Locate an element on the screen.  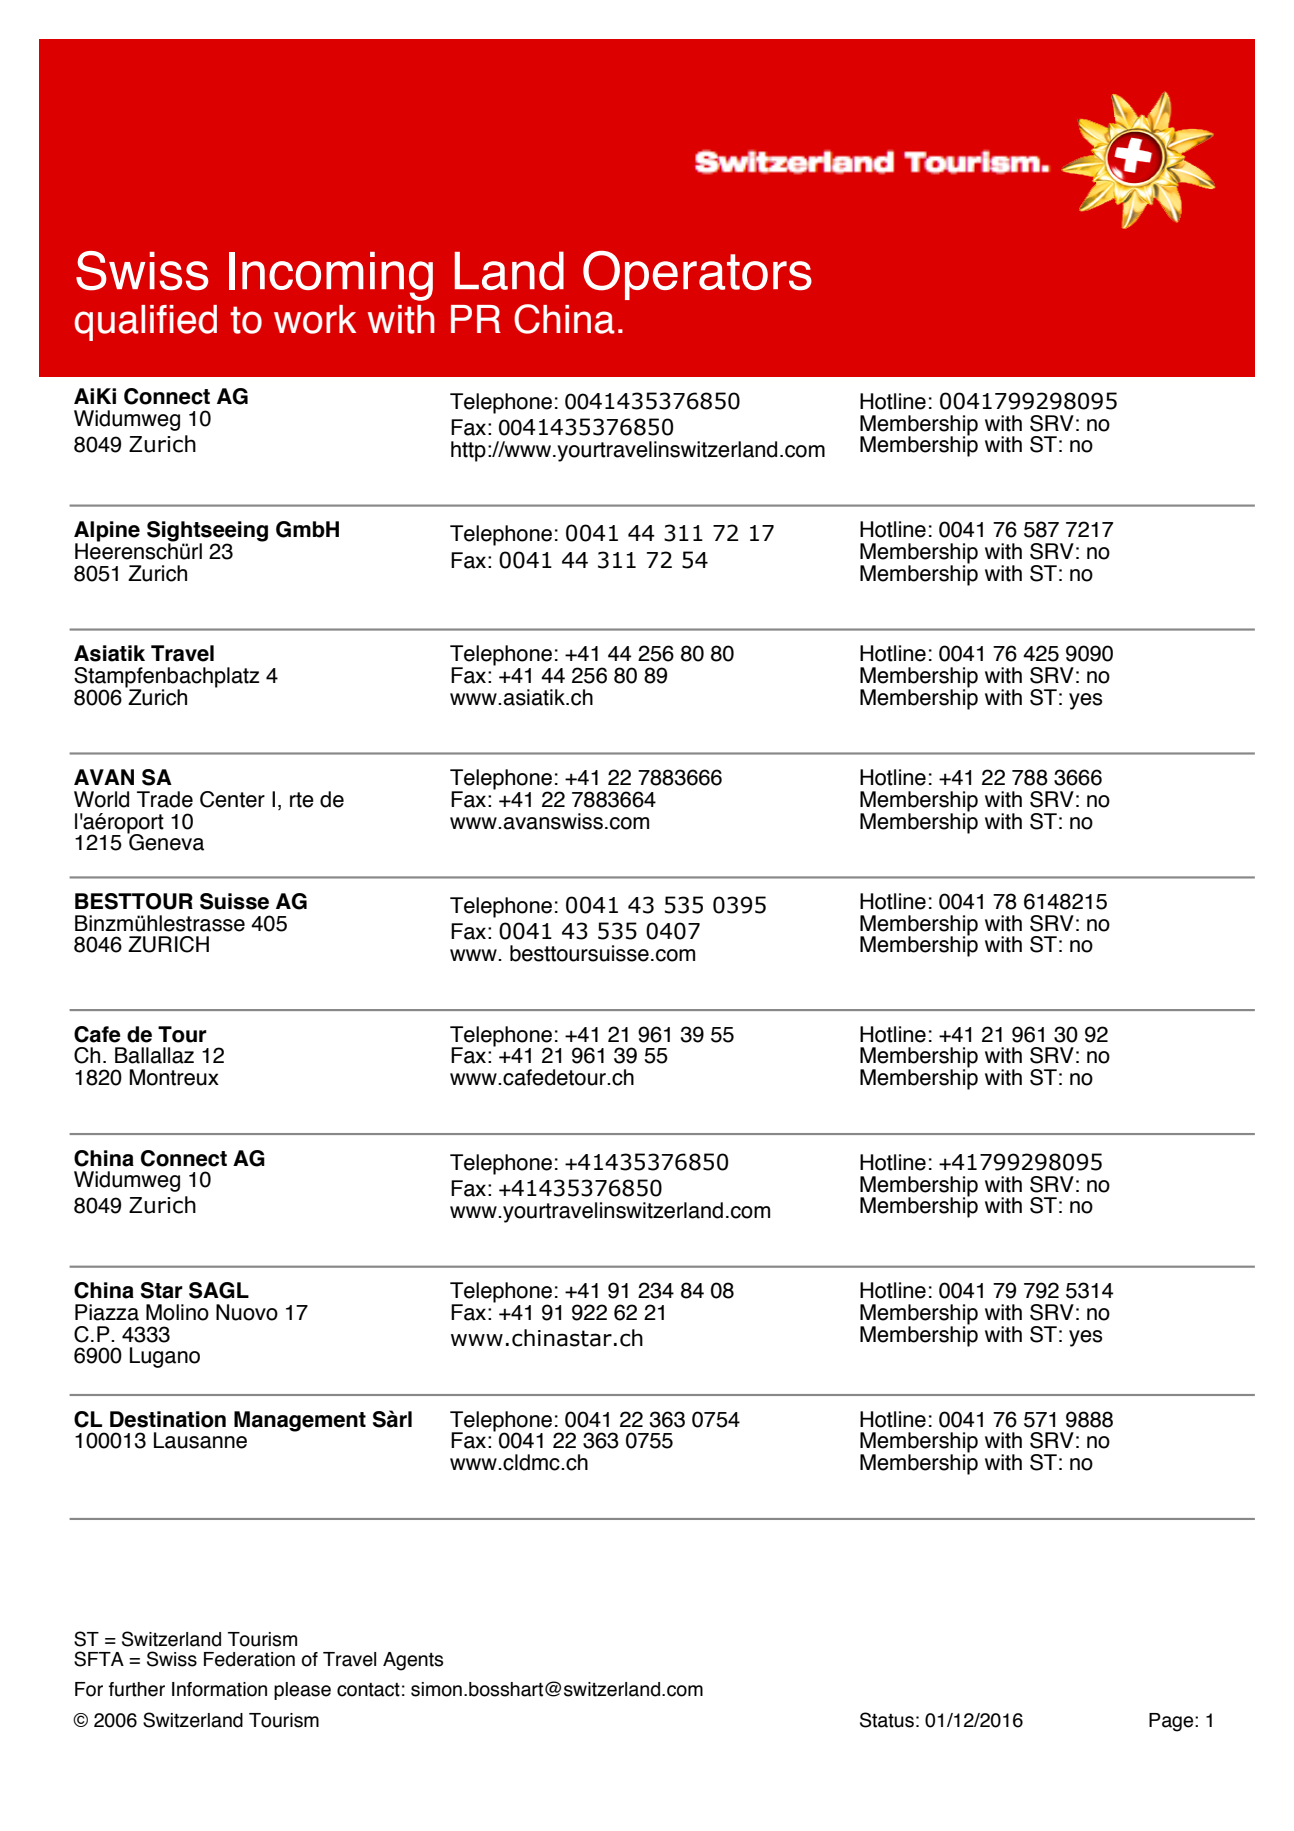
Page is located at coordinates (1172, 1722).
